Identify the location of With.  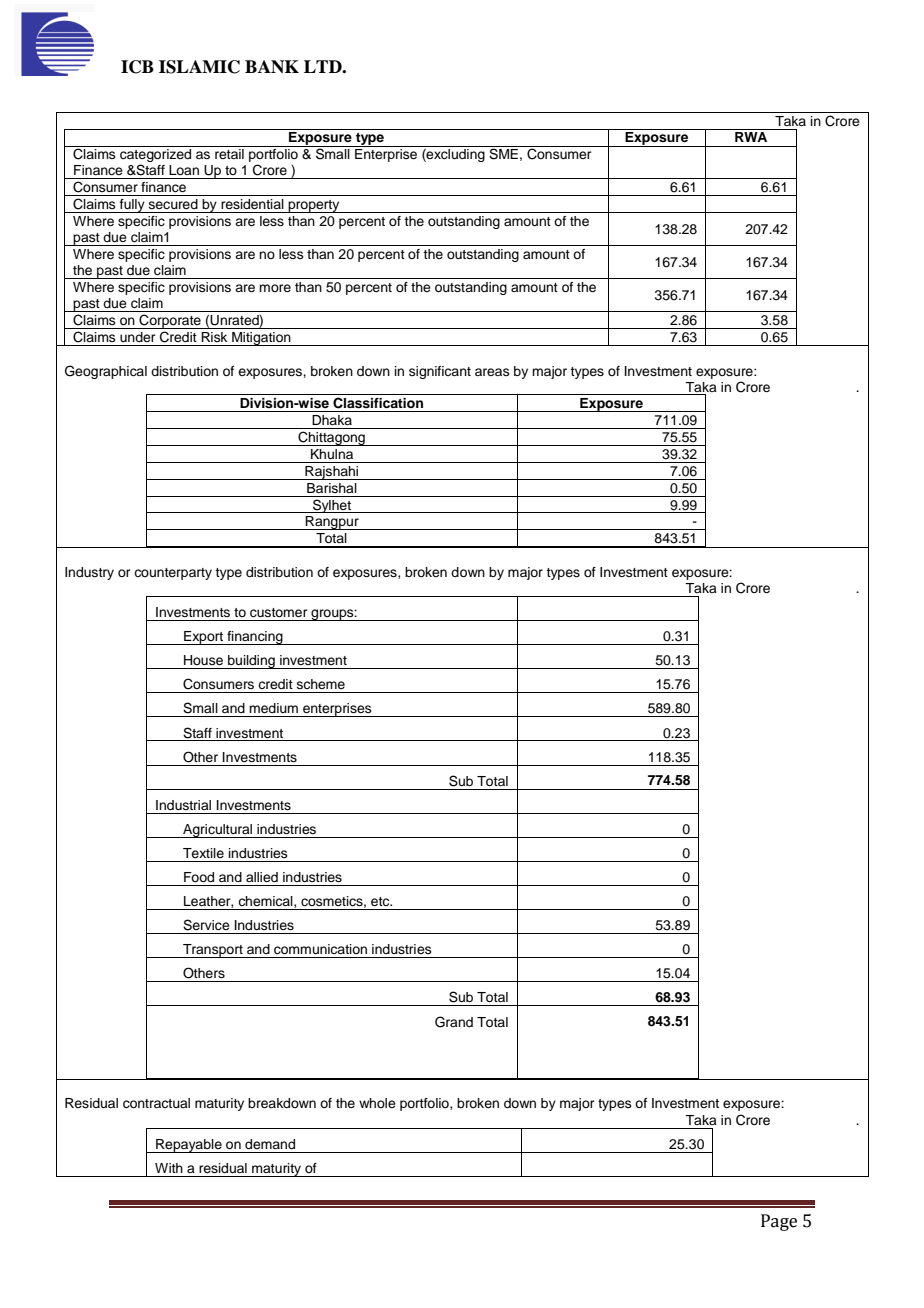
(169, 1168).
